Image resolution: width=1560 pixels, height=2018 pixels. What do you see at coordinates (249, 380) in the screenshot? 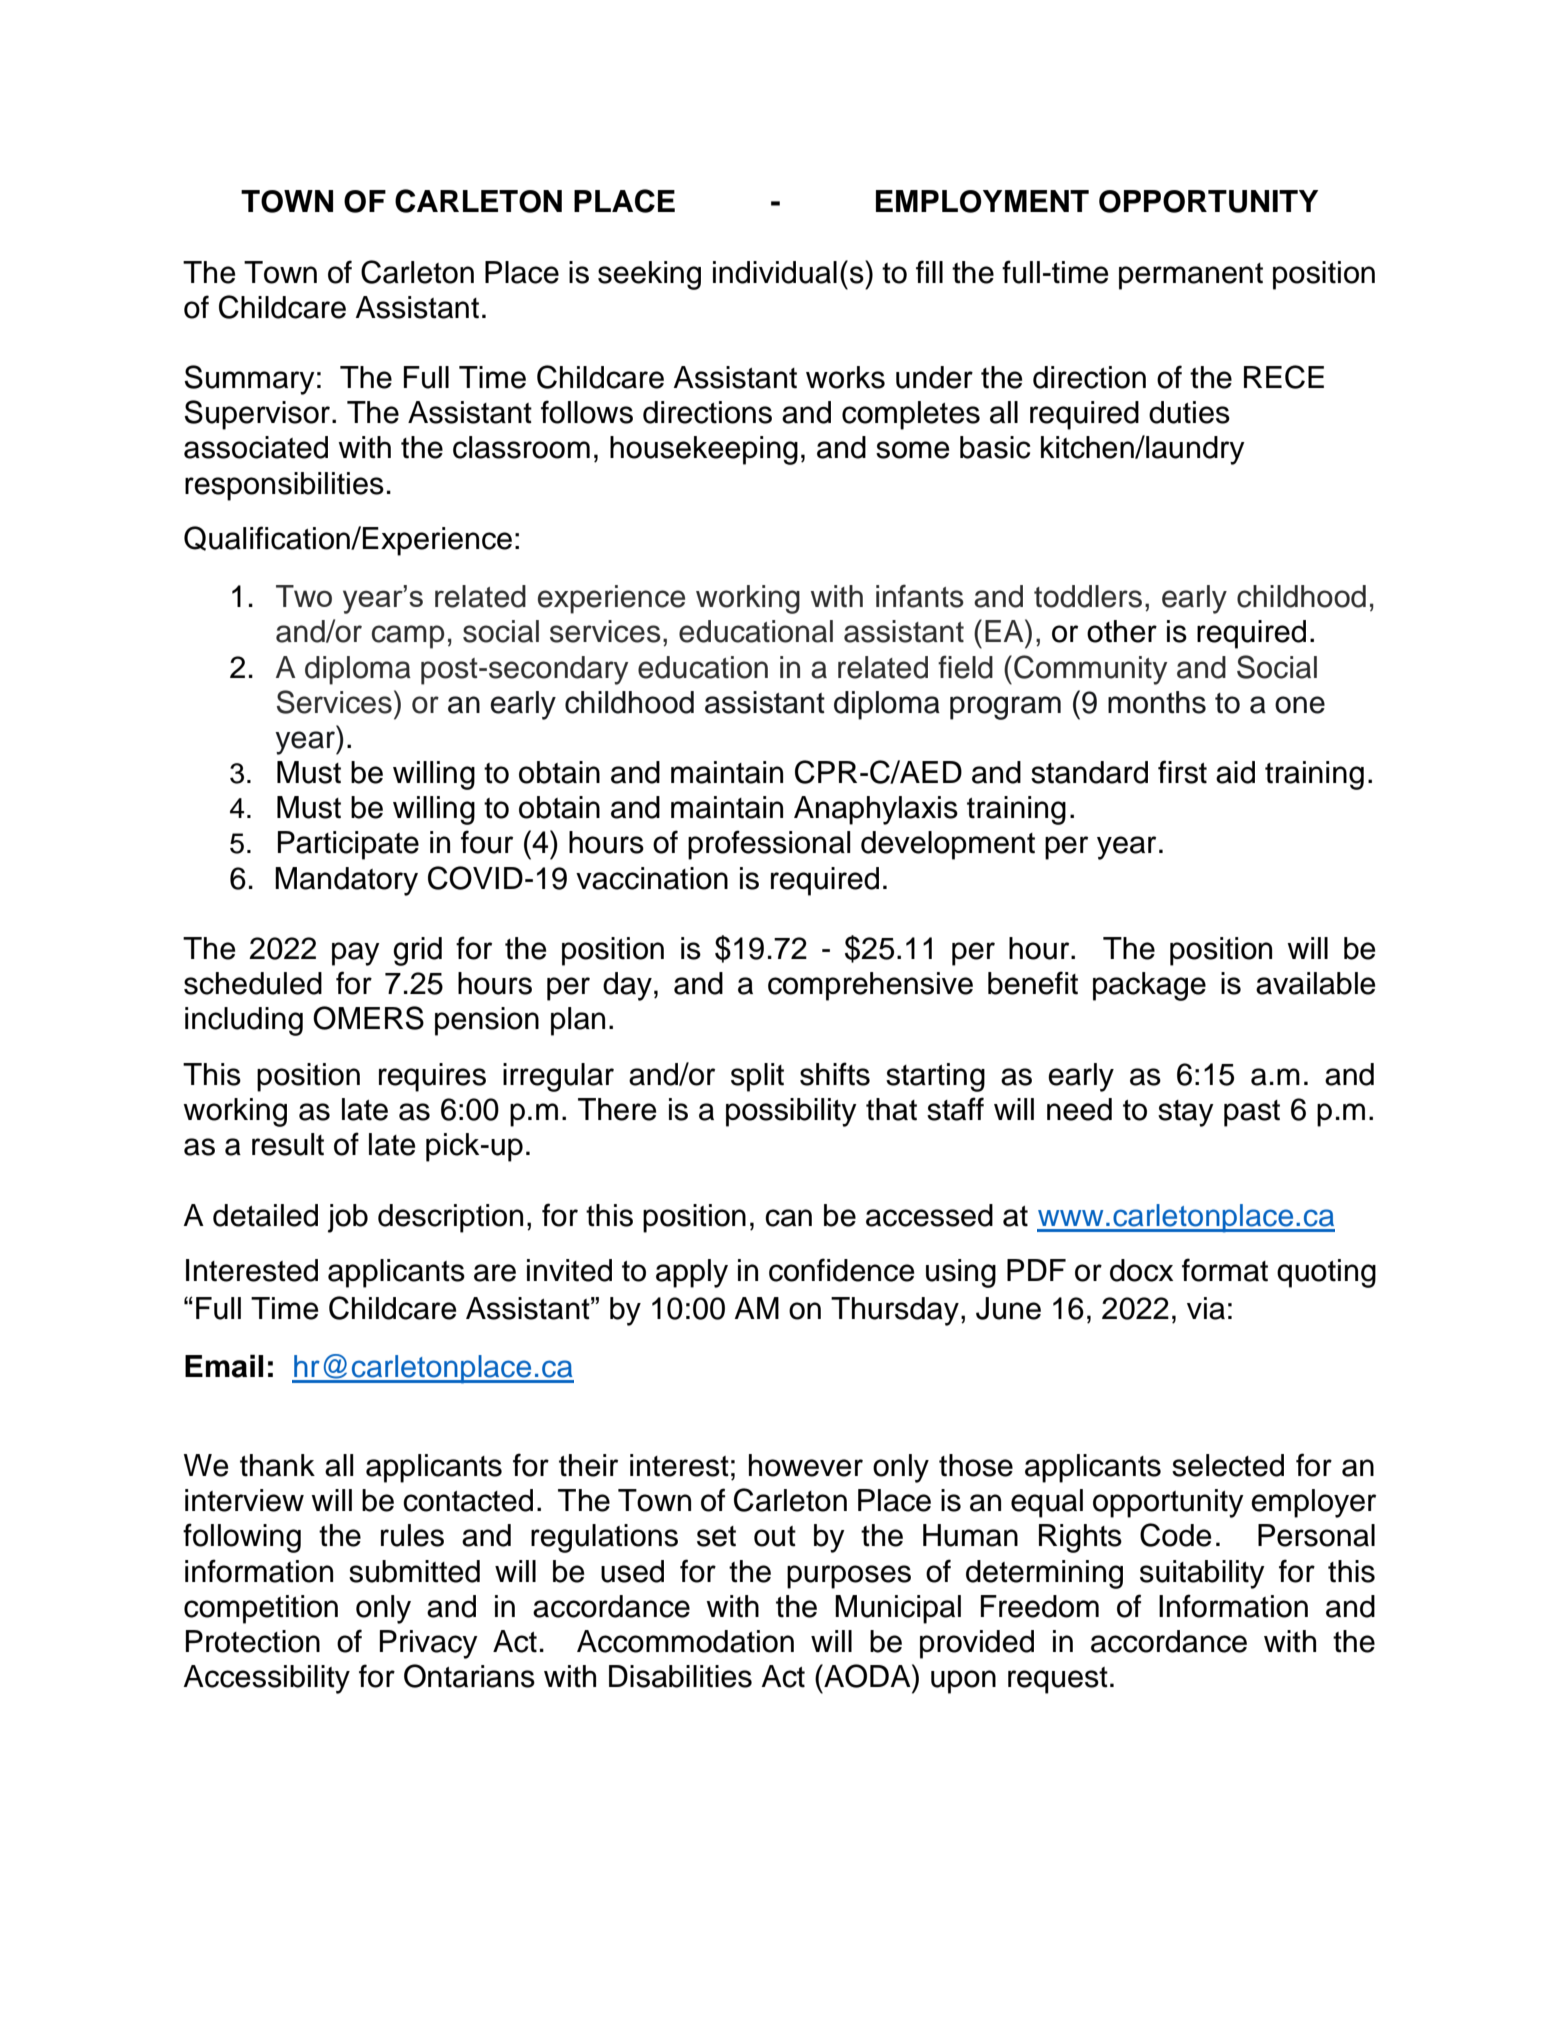
I see `Summary` at bounding box center [249, 380].
